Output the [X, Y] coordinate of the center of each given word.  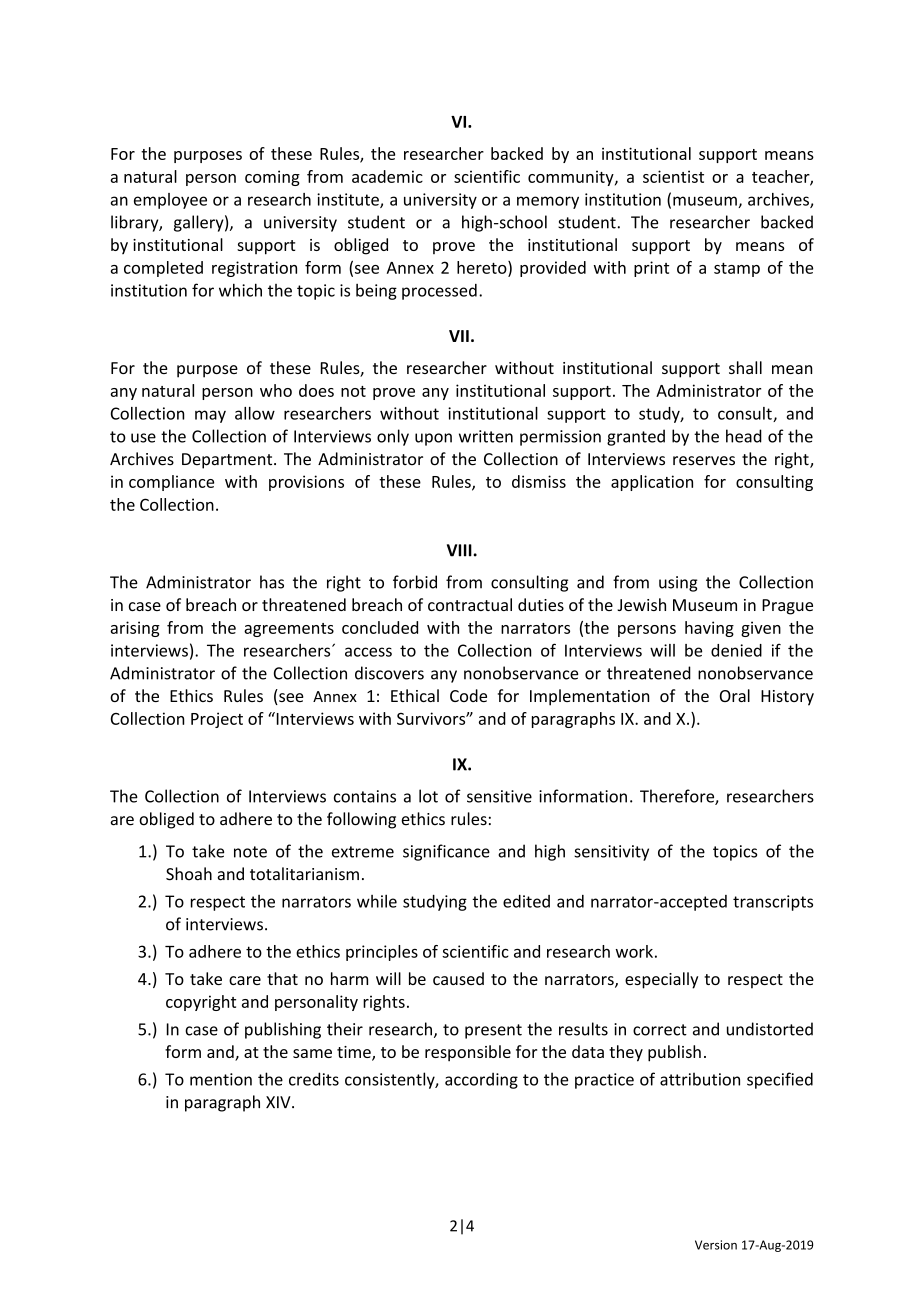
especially [661, 980]
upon [433, 439]
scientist [673, 176]
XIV [279, 1102]
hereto [483, 268]
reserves [704, 461]
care [245, 980]
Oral [735, 695]
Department [228, 461]
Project [217, 720]
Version [716, 1245]
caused [458, 978]
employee [170, 201]
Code [468, 695]
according [481, 1081]
